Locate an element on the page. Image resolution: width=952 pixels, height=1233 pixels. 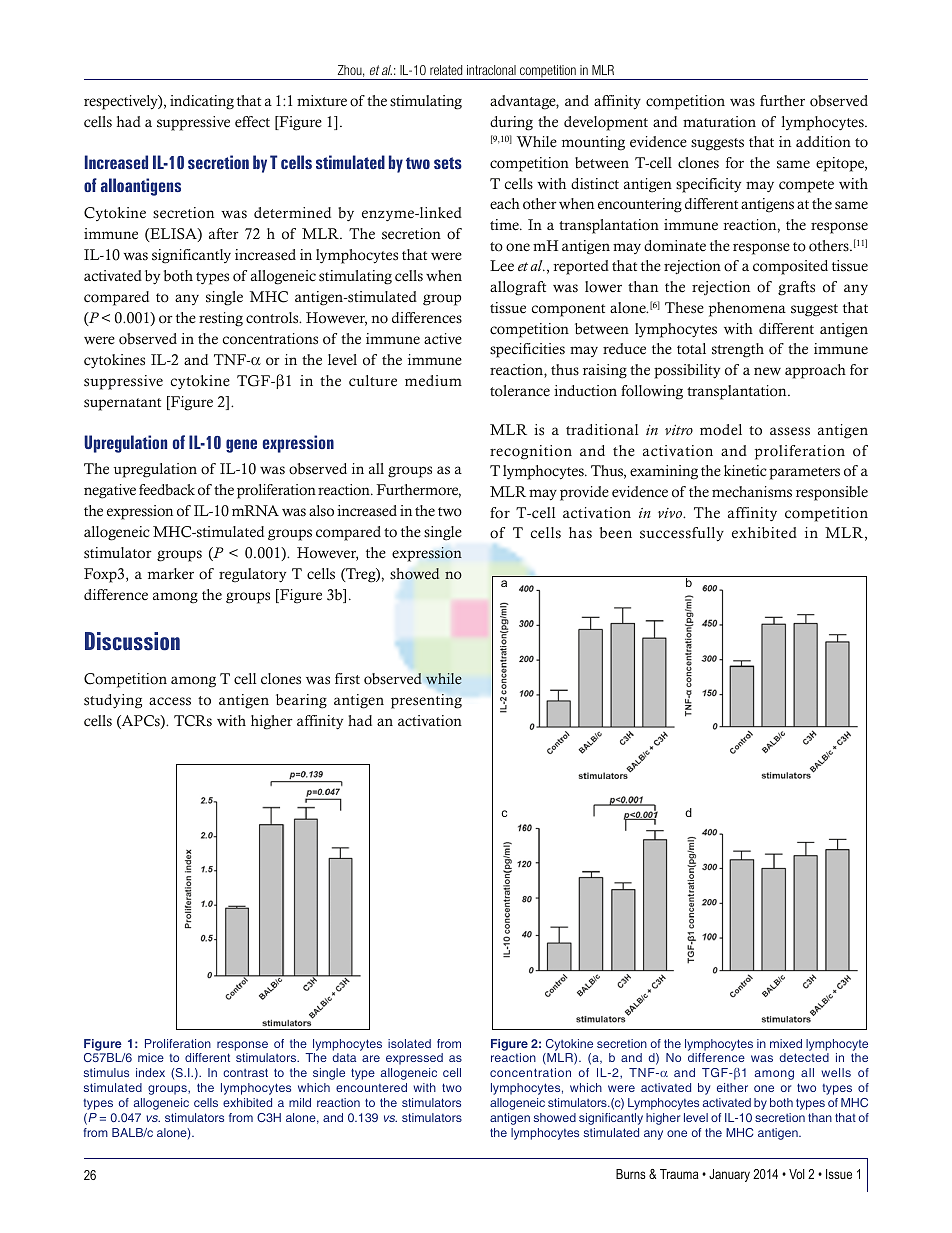
active is located at coordinates (443, 339).
